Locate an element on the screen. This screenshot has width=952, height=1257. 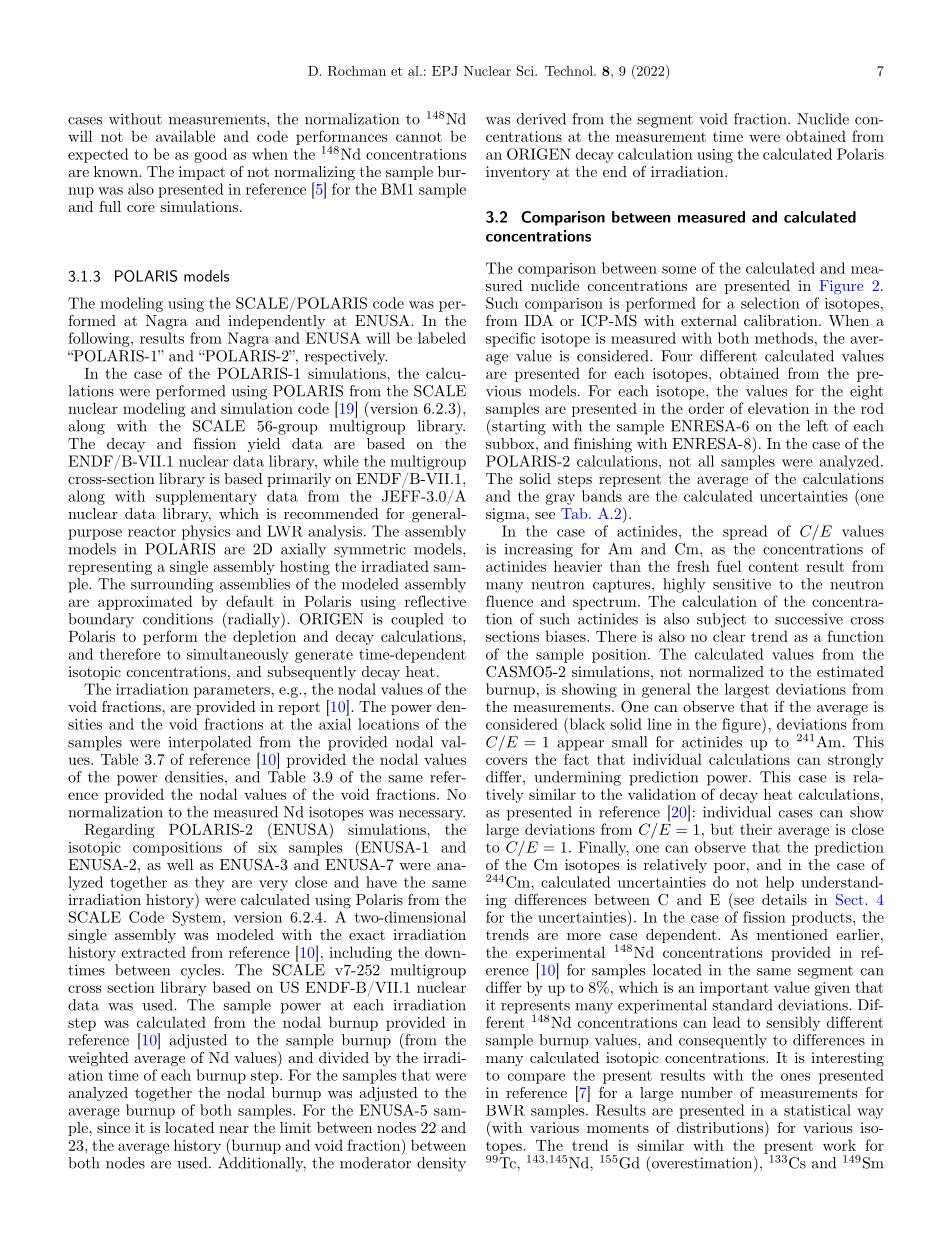
methods is located at coordinates (784, 338).
